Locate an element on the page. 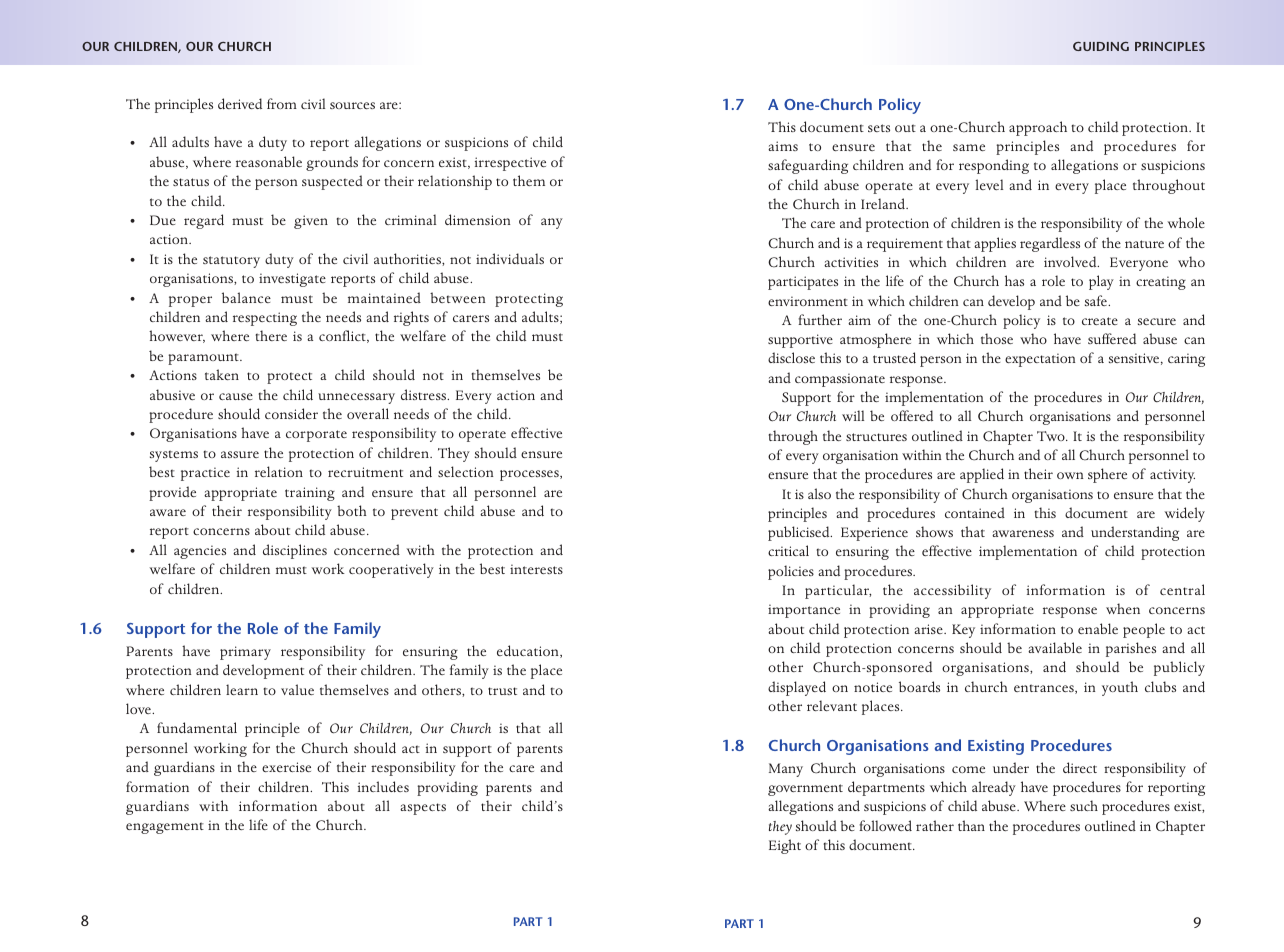  Eight is located at coordinates (785, 846).
